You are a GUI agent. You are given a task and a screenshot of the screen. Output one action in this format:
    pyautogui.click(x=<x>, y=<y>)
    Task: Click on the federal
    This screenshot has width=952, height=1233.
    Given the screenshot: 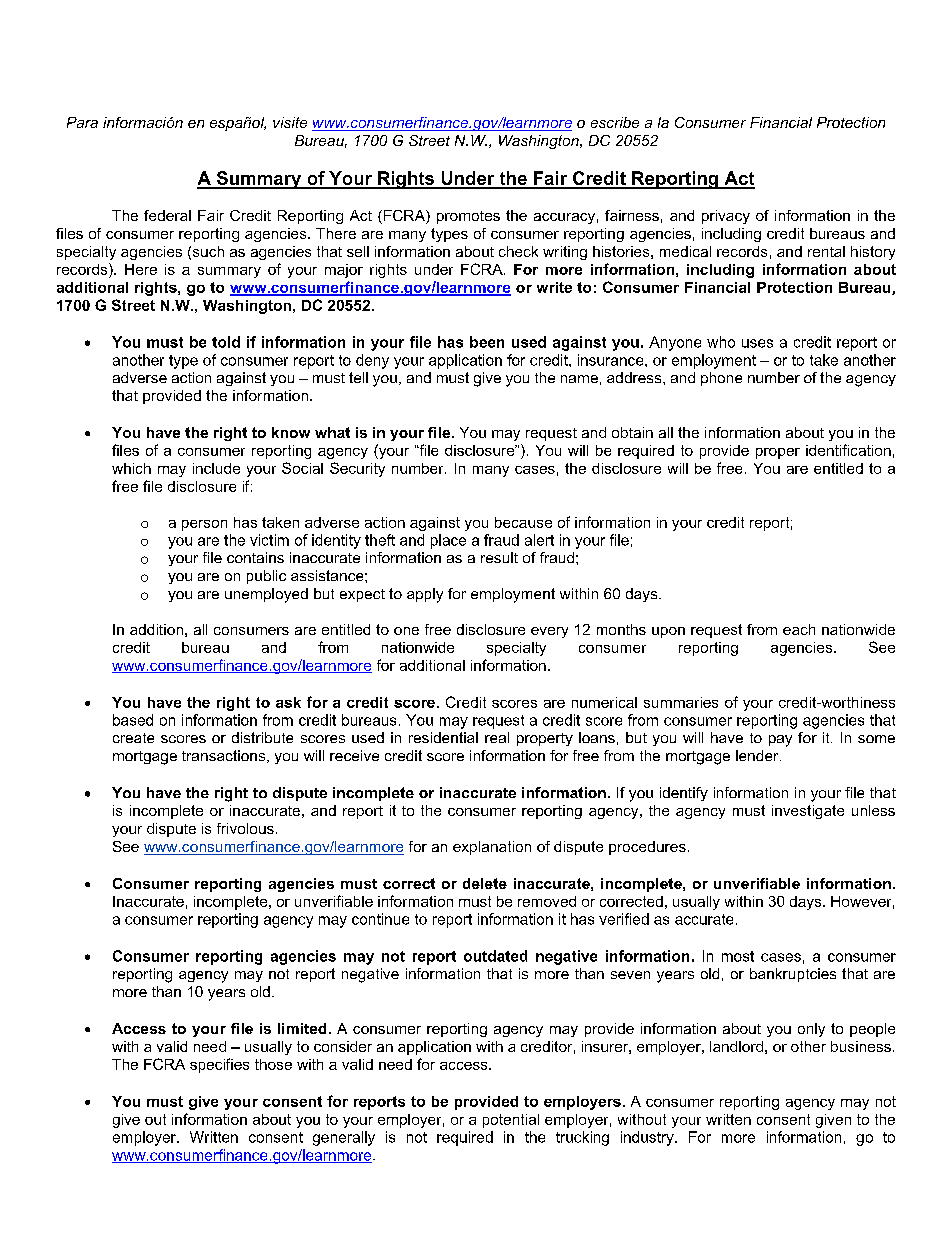 What is the action you would take?
    pyautogui.click(x=167, y=215)
